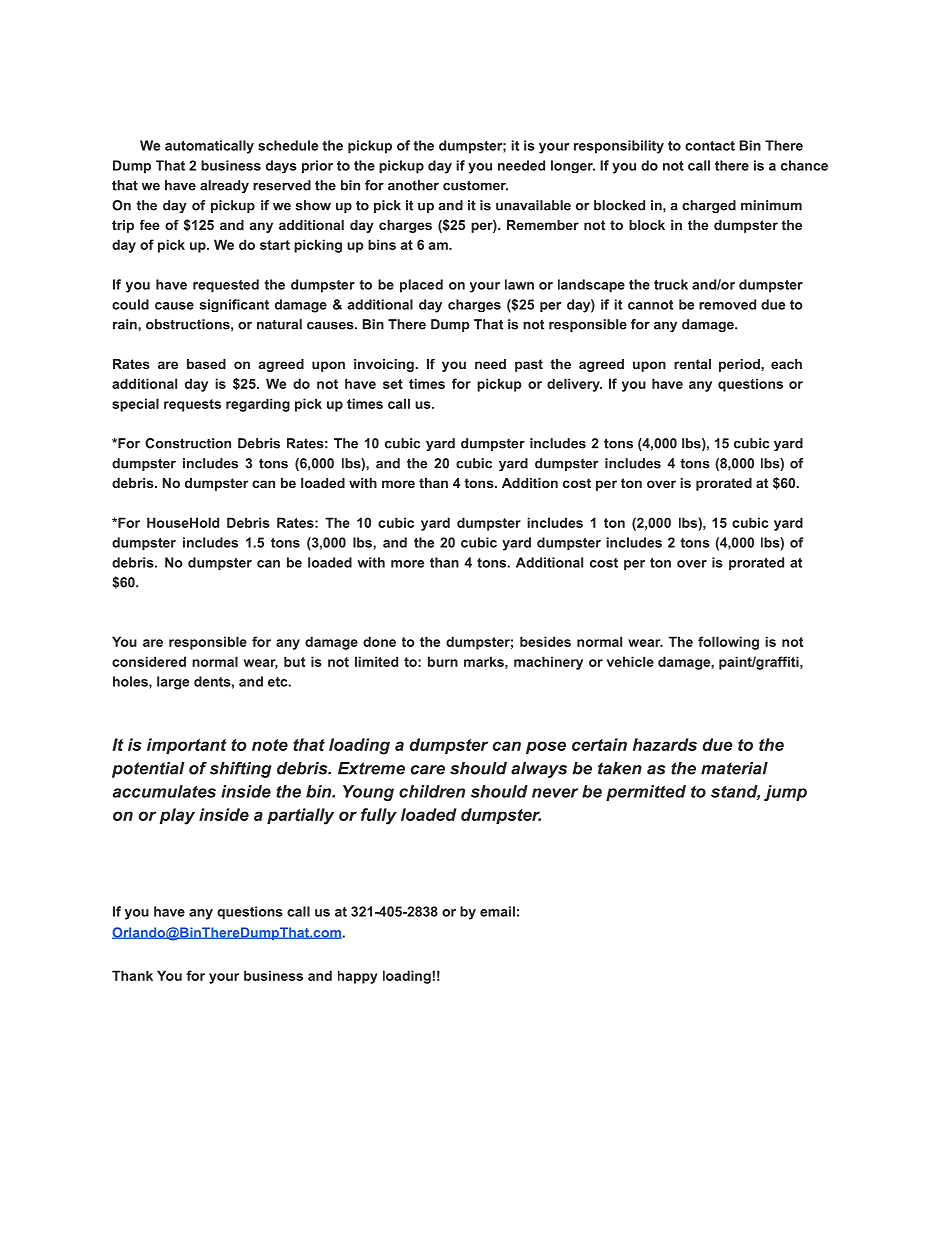 The width and height of the image is (952, 1233). Describe the element at coordinates (728, 643) in the image. I see `following` at that location.
